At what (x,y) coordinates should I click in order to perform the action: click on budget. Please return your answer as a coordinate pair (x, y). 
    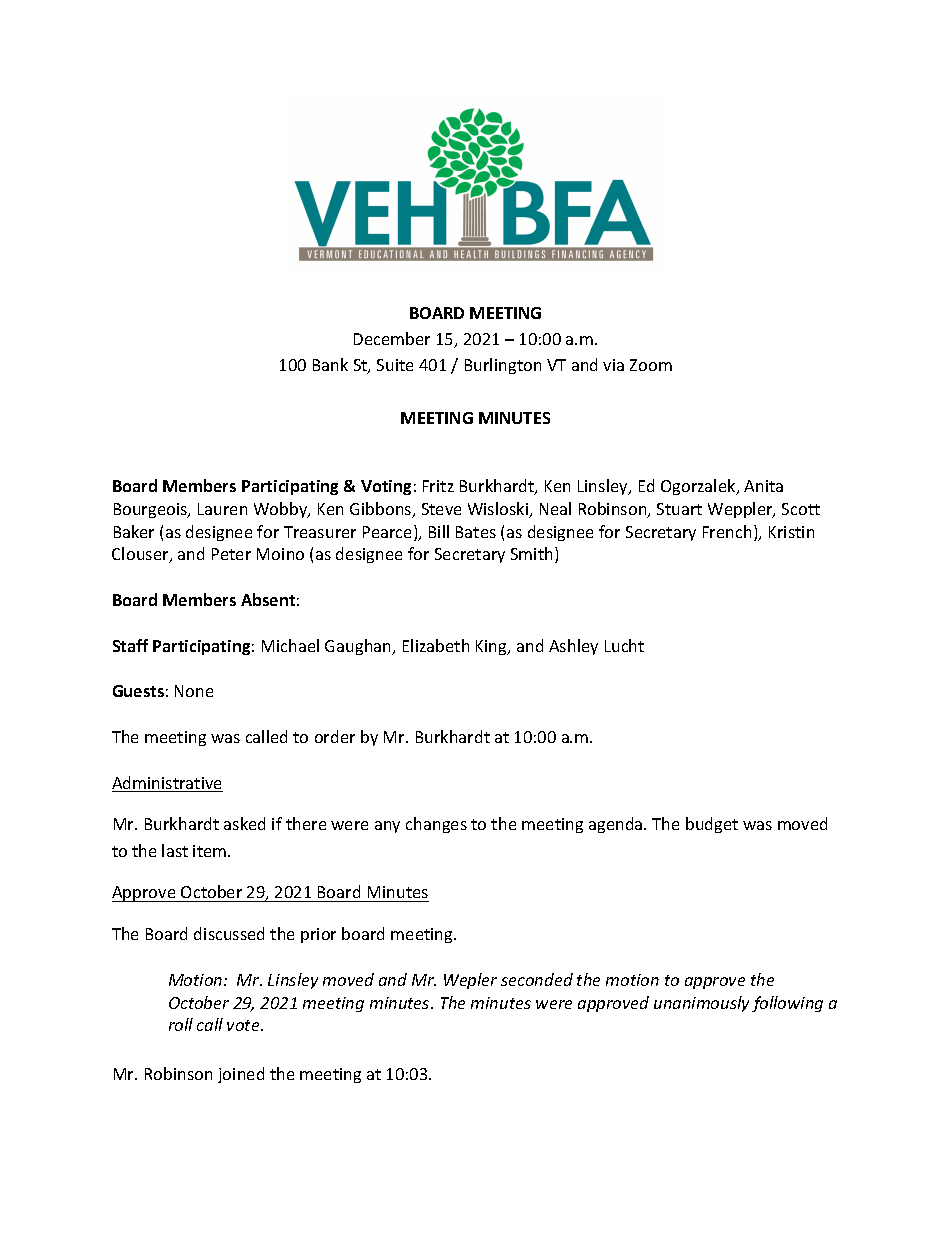
    Looking at the image, I should click on (712, 825).
